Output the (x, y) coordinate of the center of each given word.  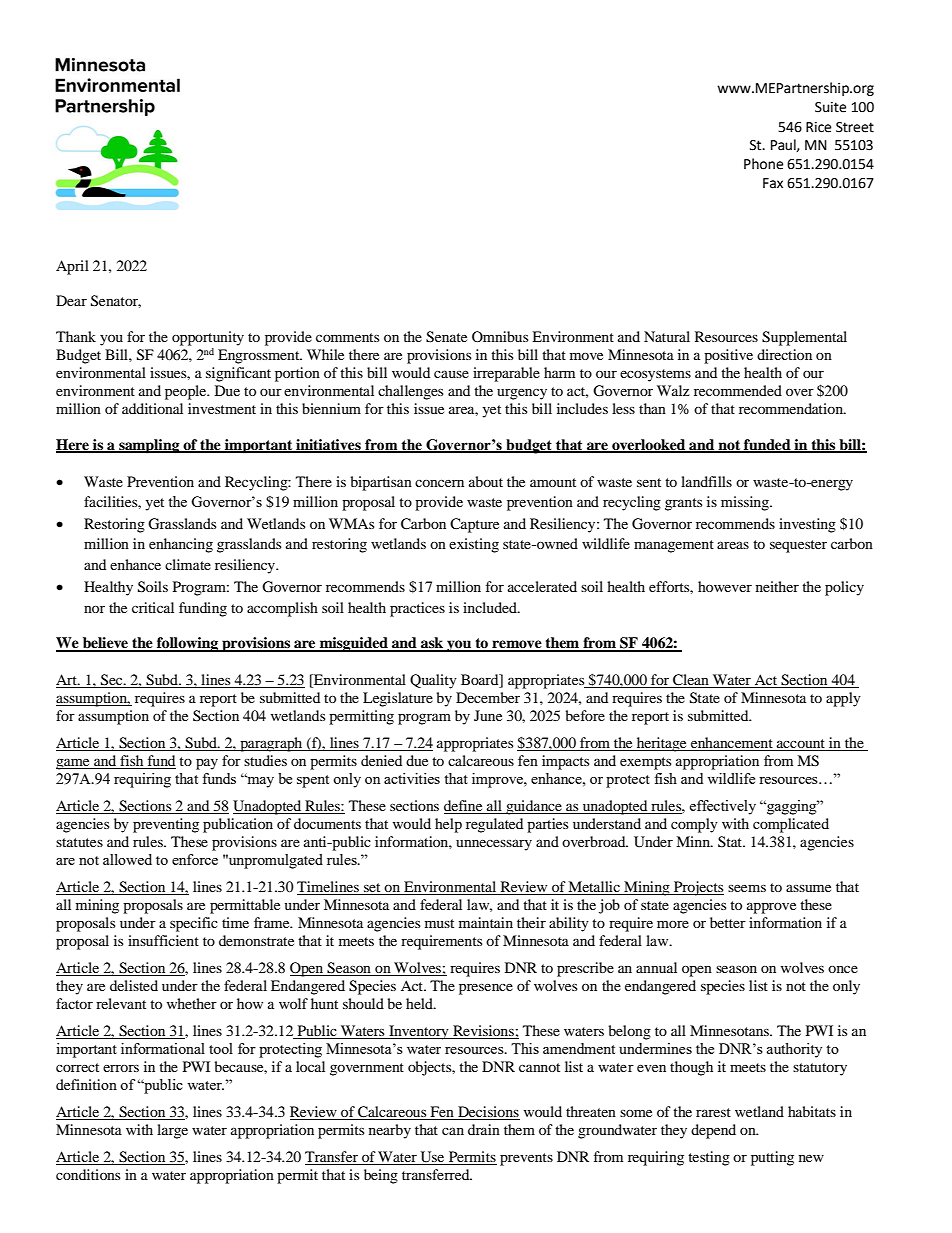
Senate (446, 337)
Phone (763, 164)
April (72, 267)
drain (484, 1129)
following (187, 644)
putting (772, 1158)
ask (432, 644)
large (172, 1131)
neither (777, 586)
